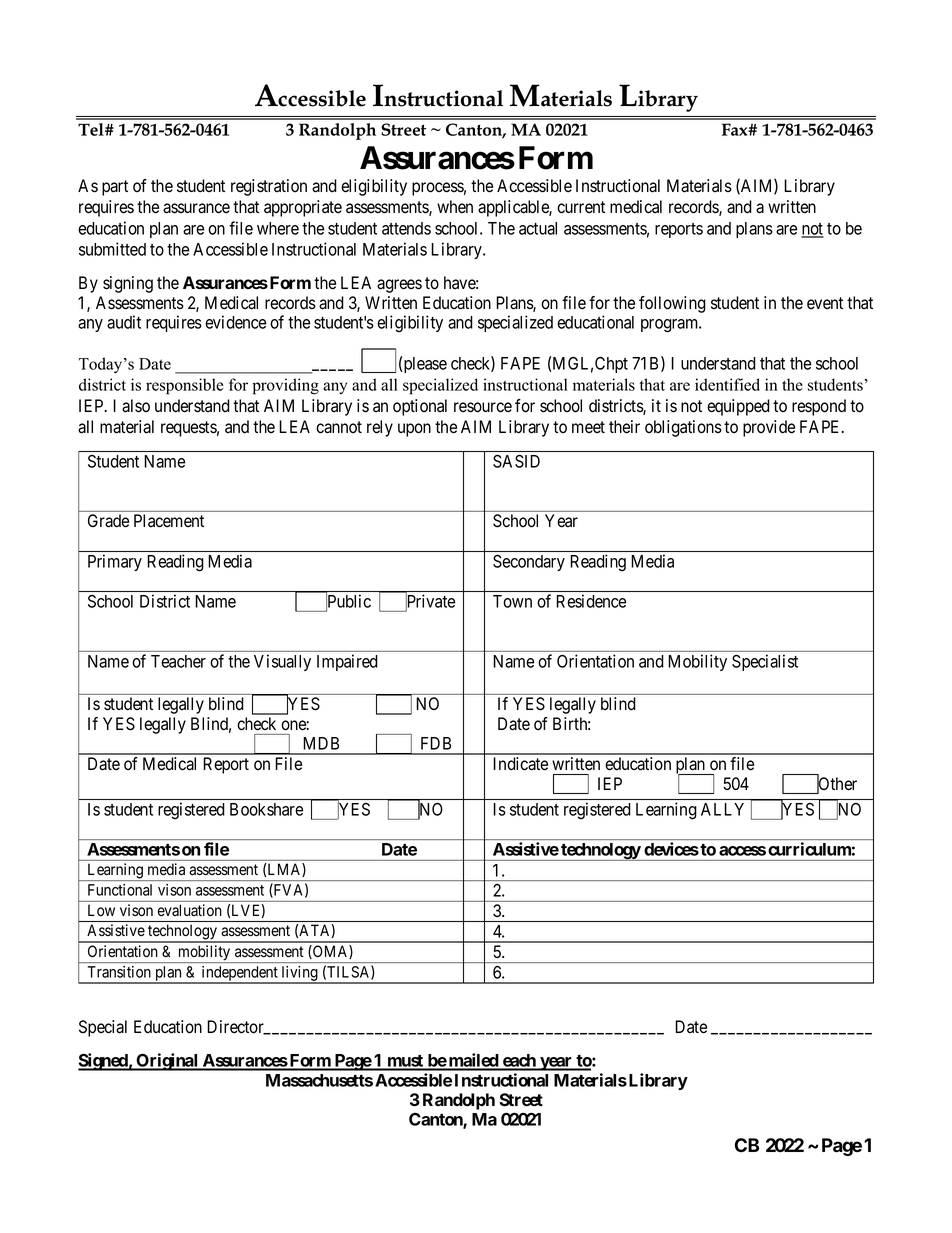 Image resolution: width=952 pixels, height=1233 pixels. I want to click on Placement, so click(169, 521).
